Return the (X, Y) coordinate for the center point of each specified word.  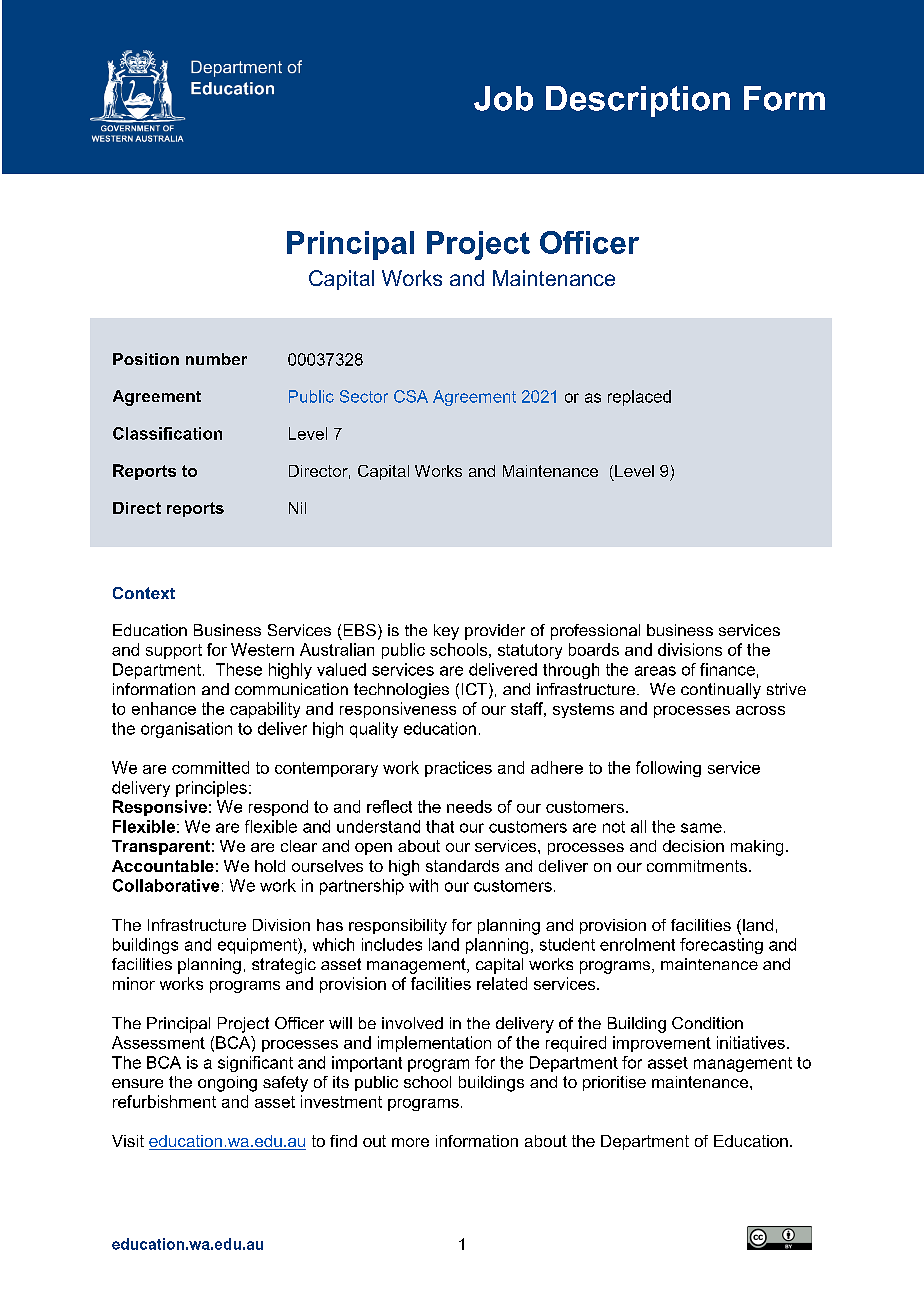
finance (727, 669)
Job (503, 98)
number (216, 359)
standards (462, 866)
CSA (411, 396)
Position (146, 359)
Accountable (163, 866)
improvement (662, 1044)
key (446, 632)
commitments (697, 866)
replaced (639, 398)
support (174, 651)
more (410, 1142)
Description (638, 101)
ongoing (227, 1084)
